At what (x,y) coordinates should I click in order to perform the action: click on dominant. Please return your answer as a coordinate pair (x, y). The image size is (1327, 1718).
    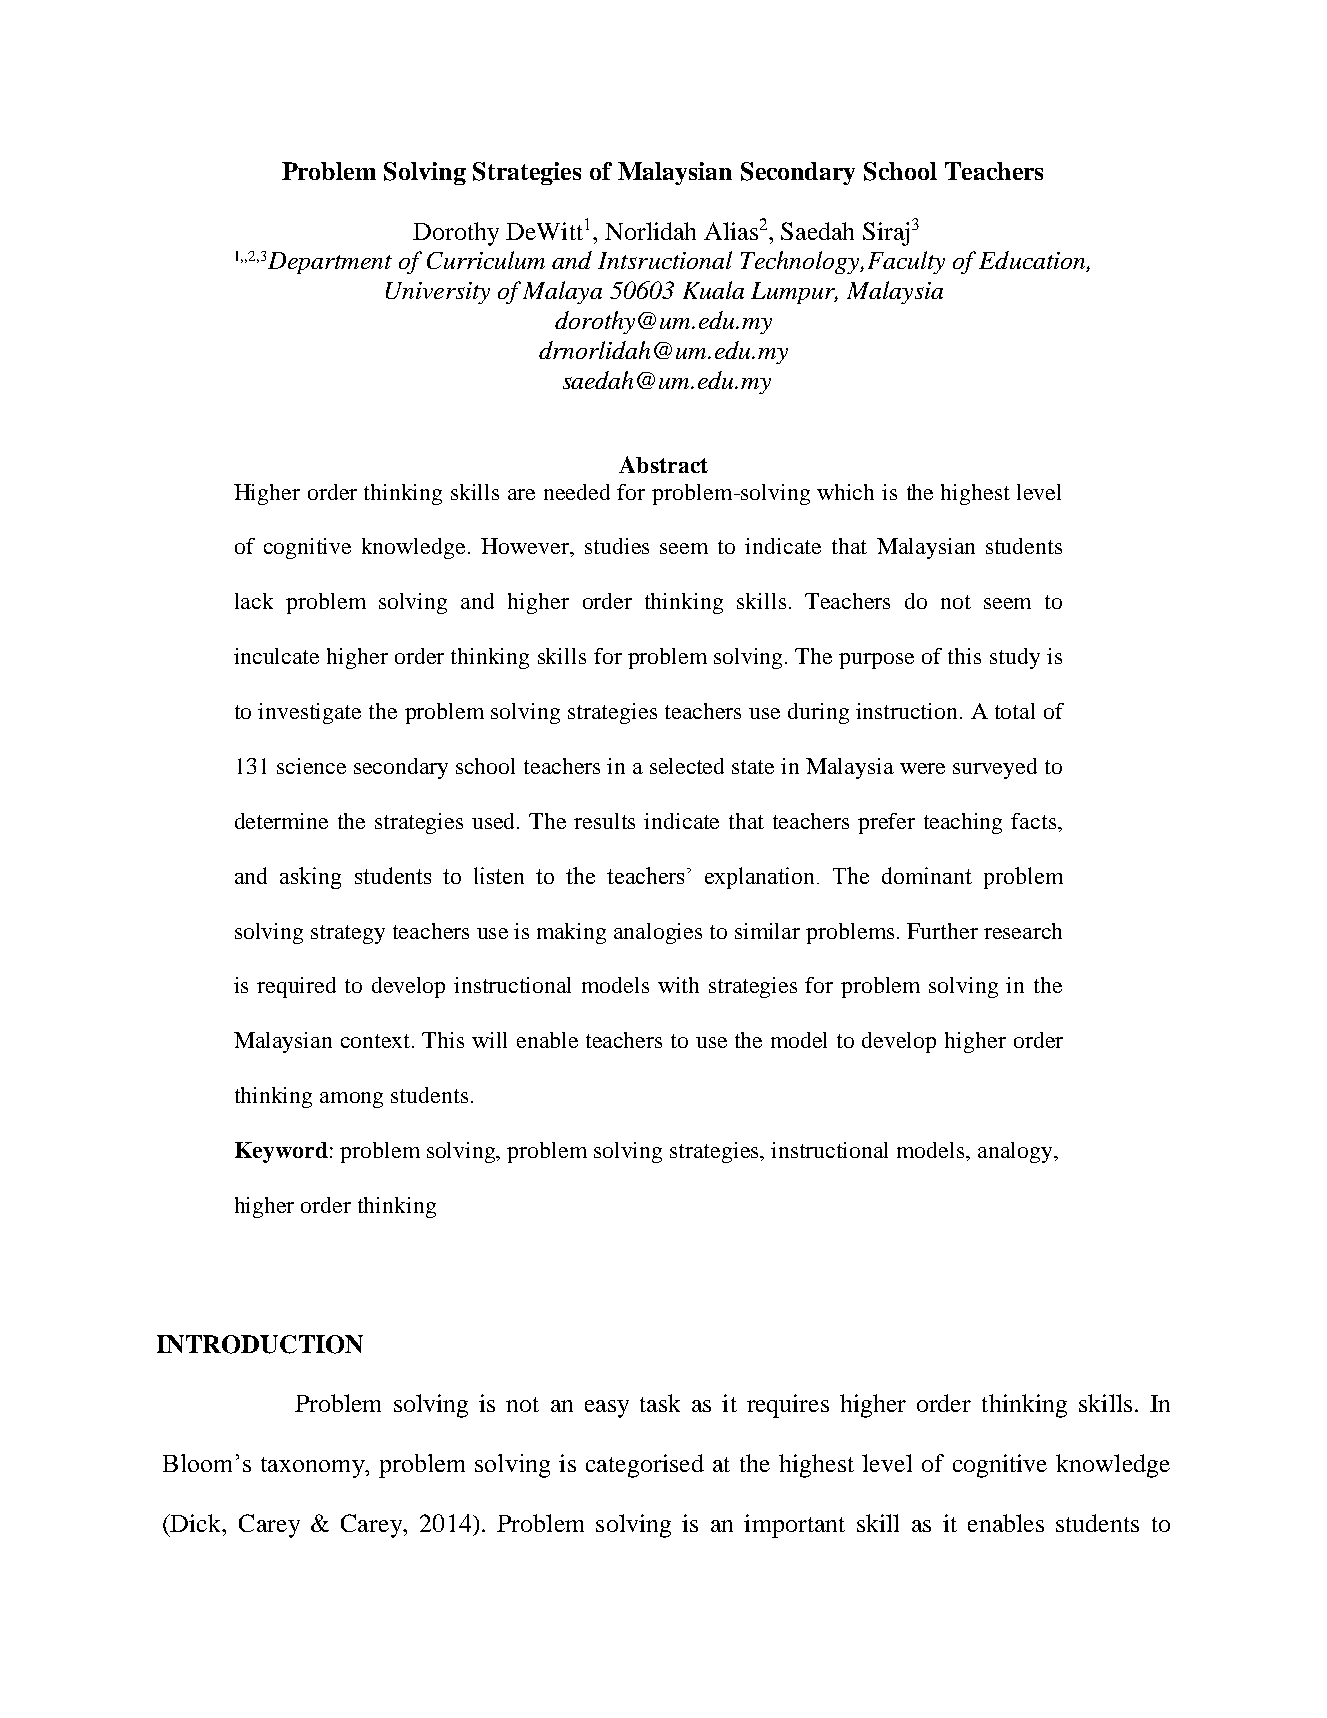
    Looking at the image, I should click on (927, 875).
